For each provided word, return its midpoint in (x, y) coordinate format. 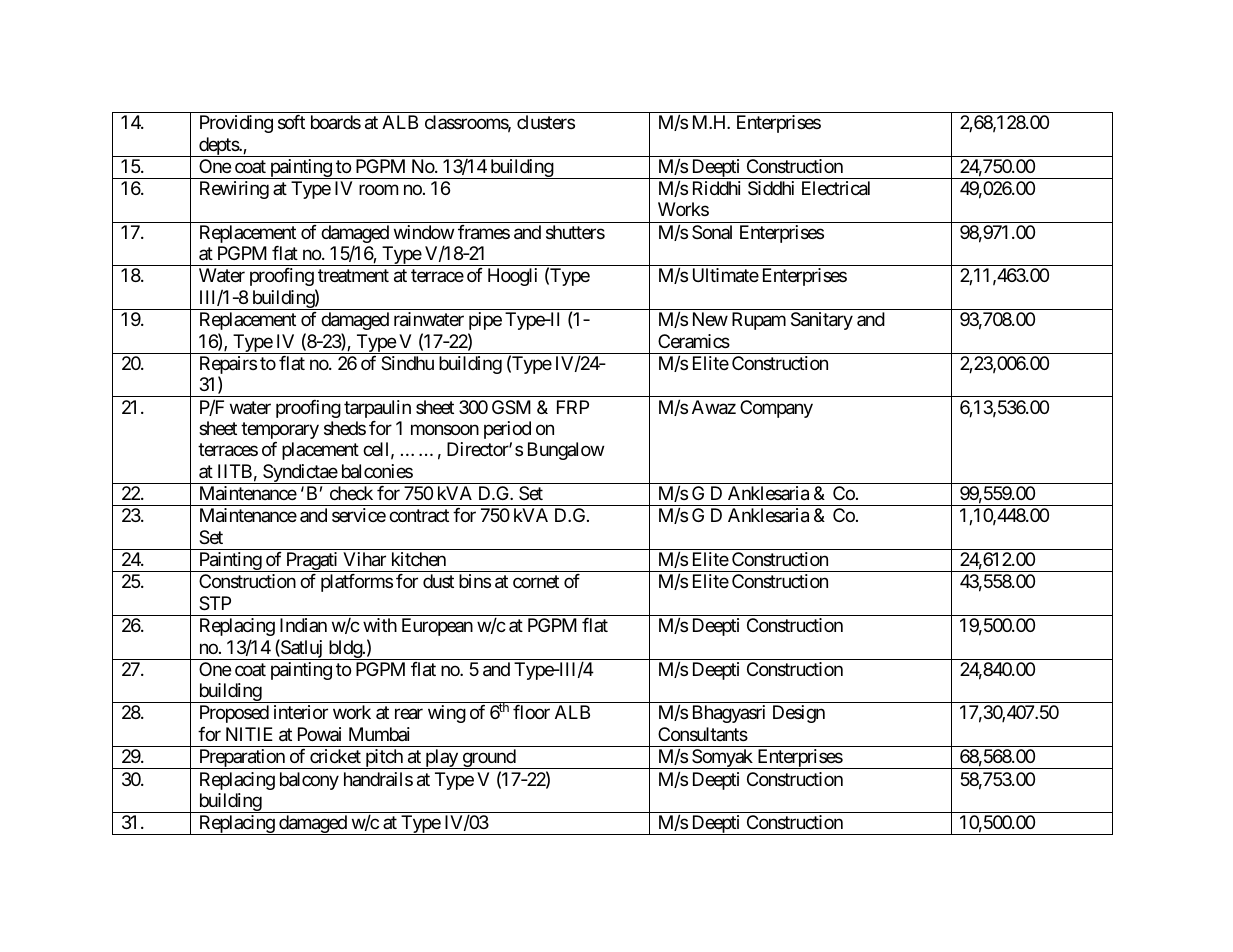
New (710, 319)
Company (776, 409)
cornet (536, 582)
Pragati (311, 562)
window (424, 232)
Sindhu (407, 363)
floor (531, 712)
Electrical (836, 188)
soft (291, 122)
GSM (511, 407)
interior (301, 712)
